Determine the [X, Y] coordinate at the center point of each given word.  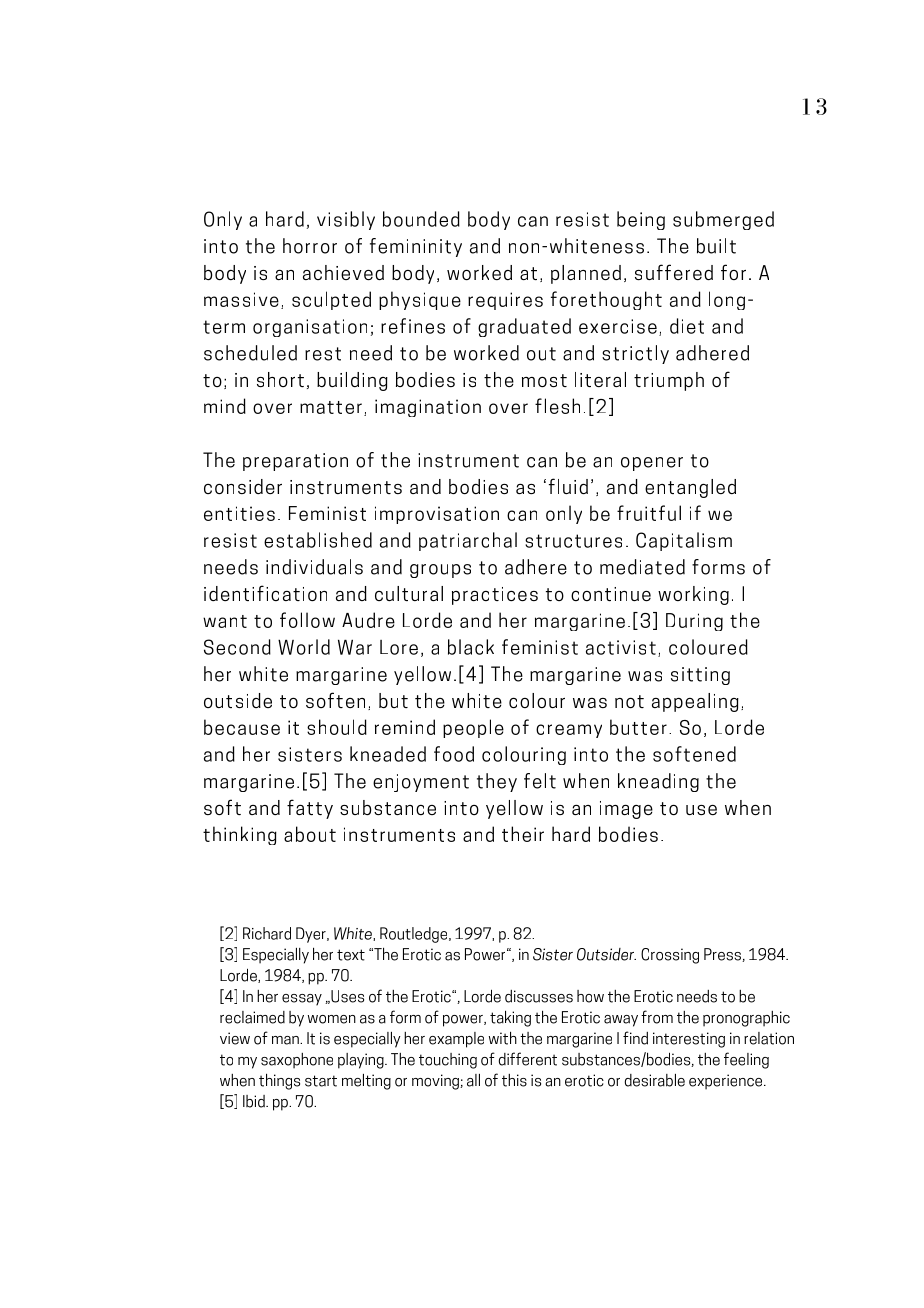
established [318, 540]
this [514, 1080]
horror [310, 246]
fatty [310, 809]
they [497, 782]
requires [505, 301]
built [716, 246]
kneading [658, 782]
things [279, 1081]
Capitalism [684, 541]
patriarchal [468, 541]
